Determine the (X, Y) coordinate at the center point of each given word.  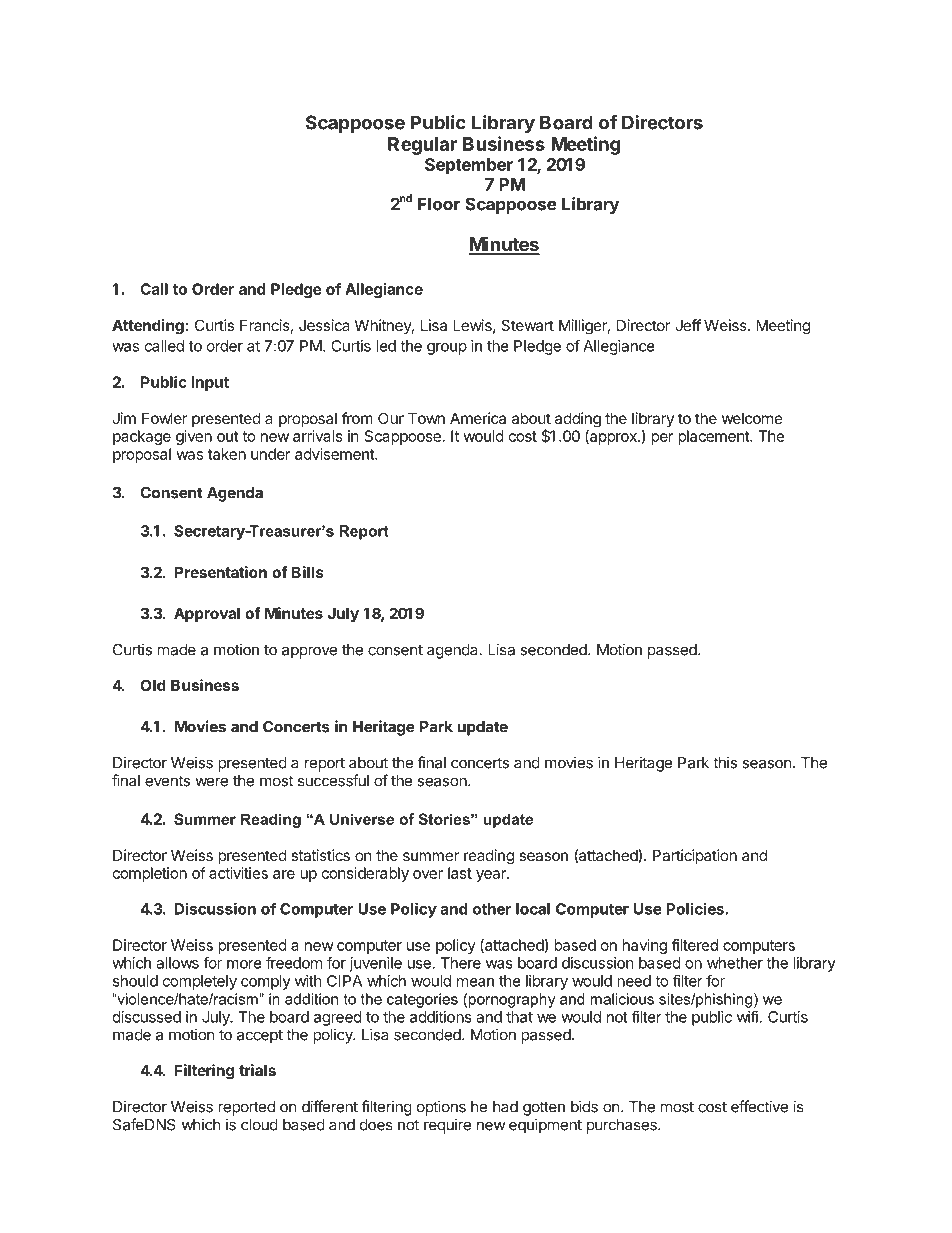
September (469, 166)
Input (210, 383)
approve (309, 652)
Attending (148, 327)
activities (238, 873)
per (662, 439)
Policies (696, 908)
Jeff (688, 325)
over (428, 874)
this (725, 762)
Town (426, 418)
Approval (207, 614)
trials (257, 1070)
